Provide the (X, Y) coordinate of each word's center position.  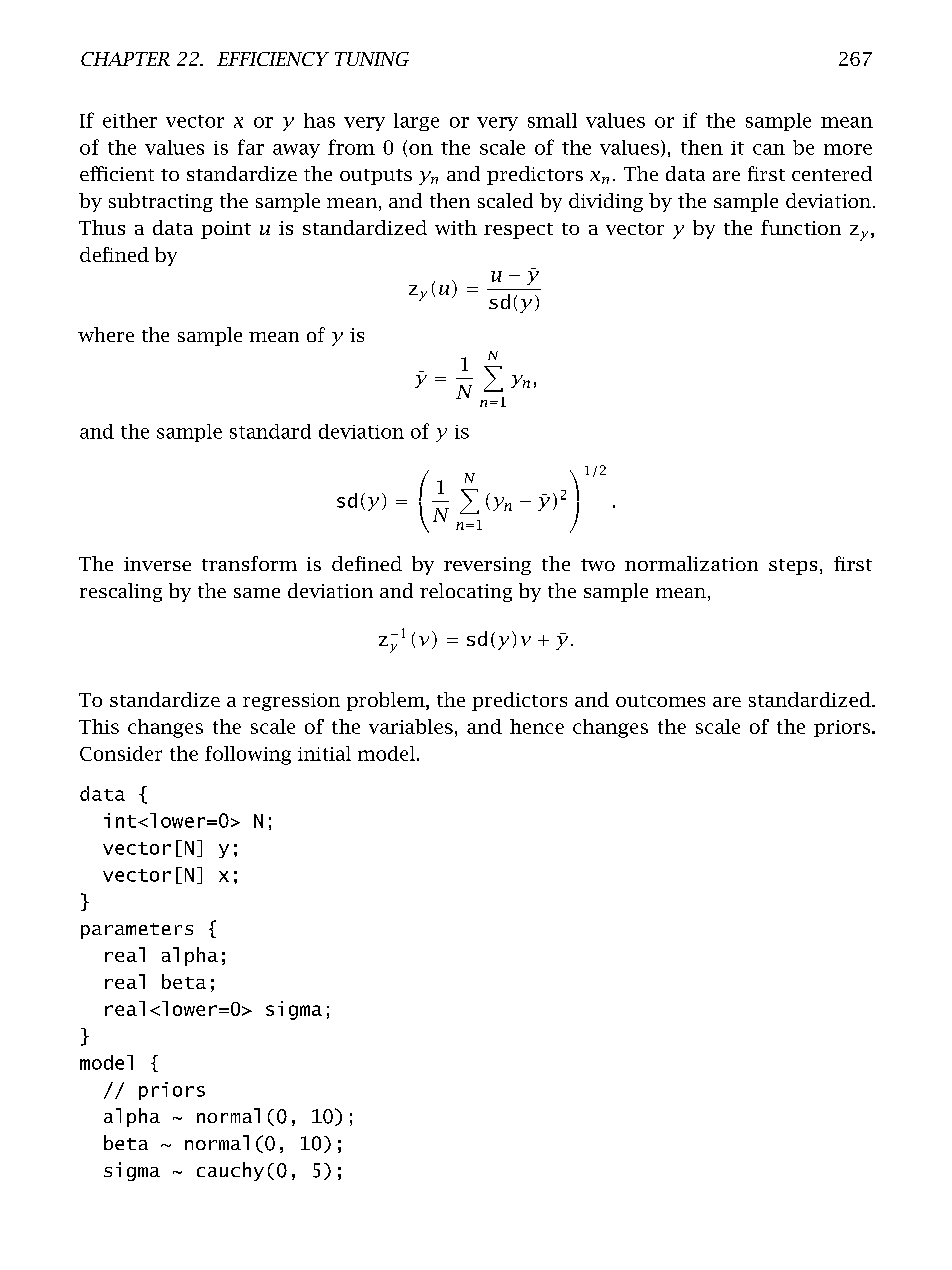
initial (324, 753)
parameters (137, 931)
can (769, 149)
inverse (157, 564)
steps (793, 567)
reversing (487, 566)
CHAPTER (125, 59)
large (416, 122)
